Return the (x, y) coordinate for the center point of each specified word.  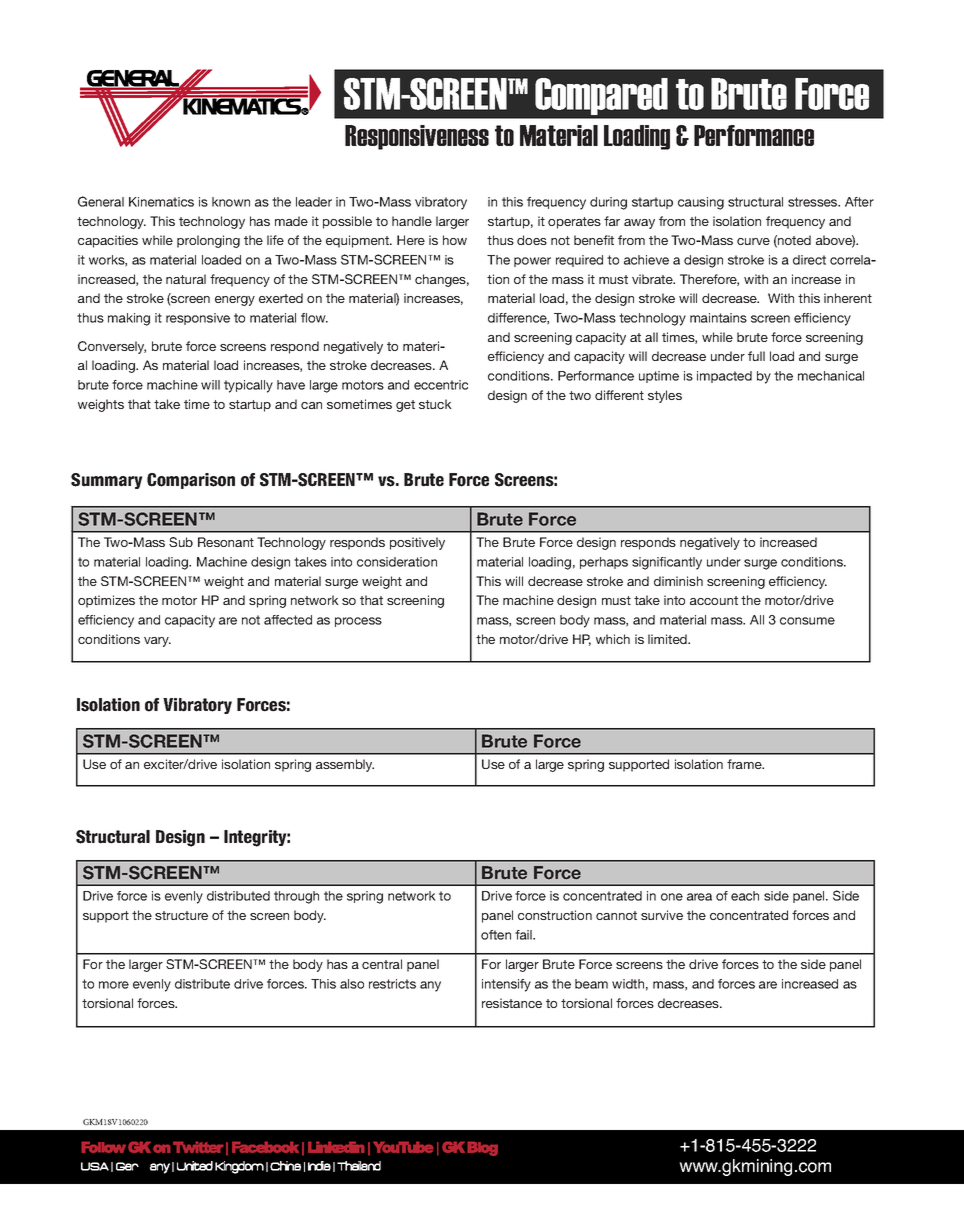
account (714, 600)
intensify (506, 985)
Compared (601, 96)
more (114, 985)
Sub (181, 542)
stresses (814, 202)
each (745, 896)
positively (417, 543)
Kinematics (161, 202)
